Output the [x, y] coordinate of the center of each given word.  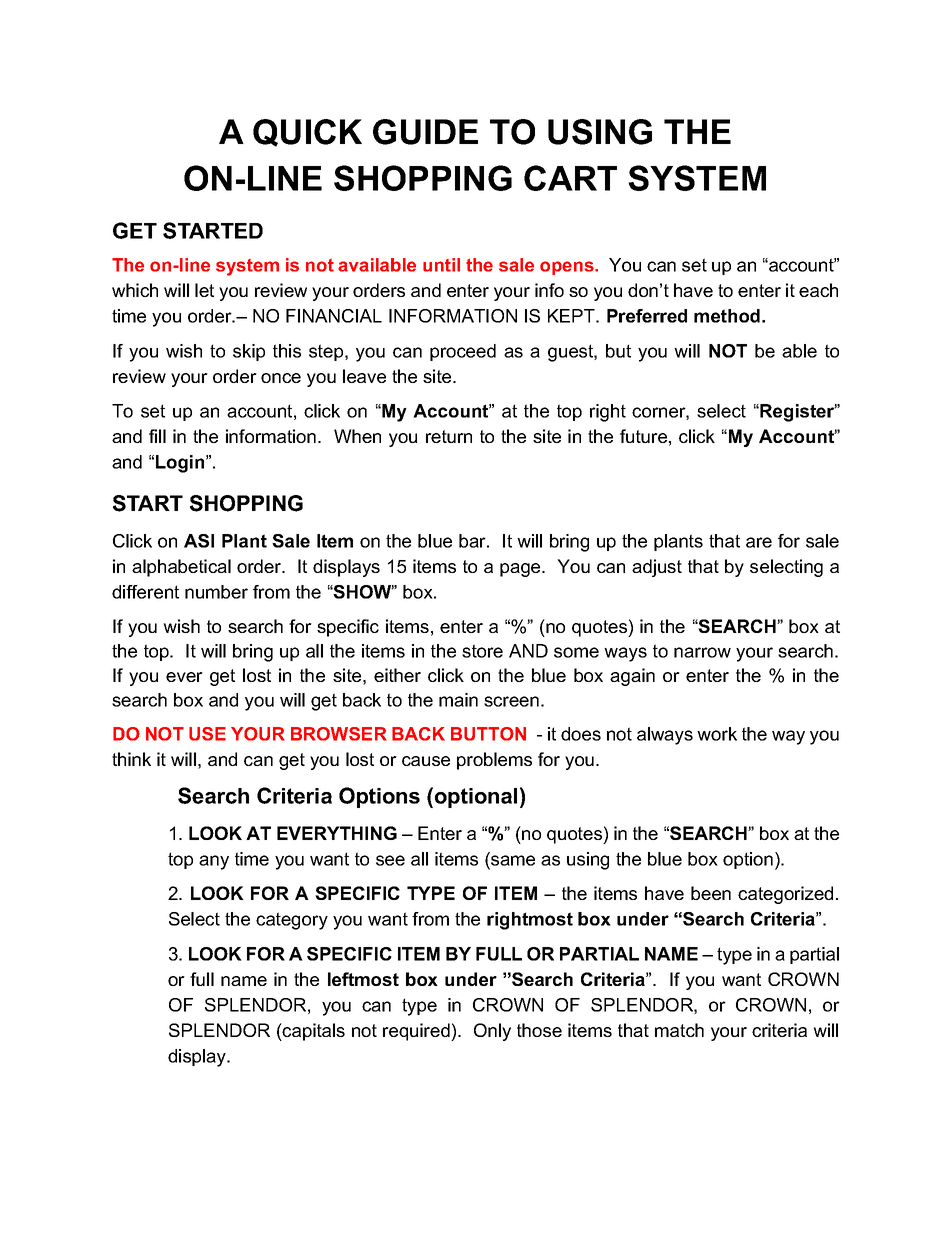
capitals [313, 1032]
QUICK [307, 133]
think [131, 759]
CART [570, 178]
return [449, 436]
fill [157, 436]
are [759, 542]
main [458, 700]
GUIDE [425, 132]
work [717, 734]
